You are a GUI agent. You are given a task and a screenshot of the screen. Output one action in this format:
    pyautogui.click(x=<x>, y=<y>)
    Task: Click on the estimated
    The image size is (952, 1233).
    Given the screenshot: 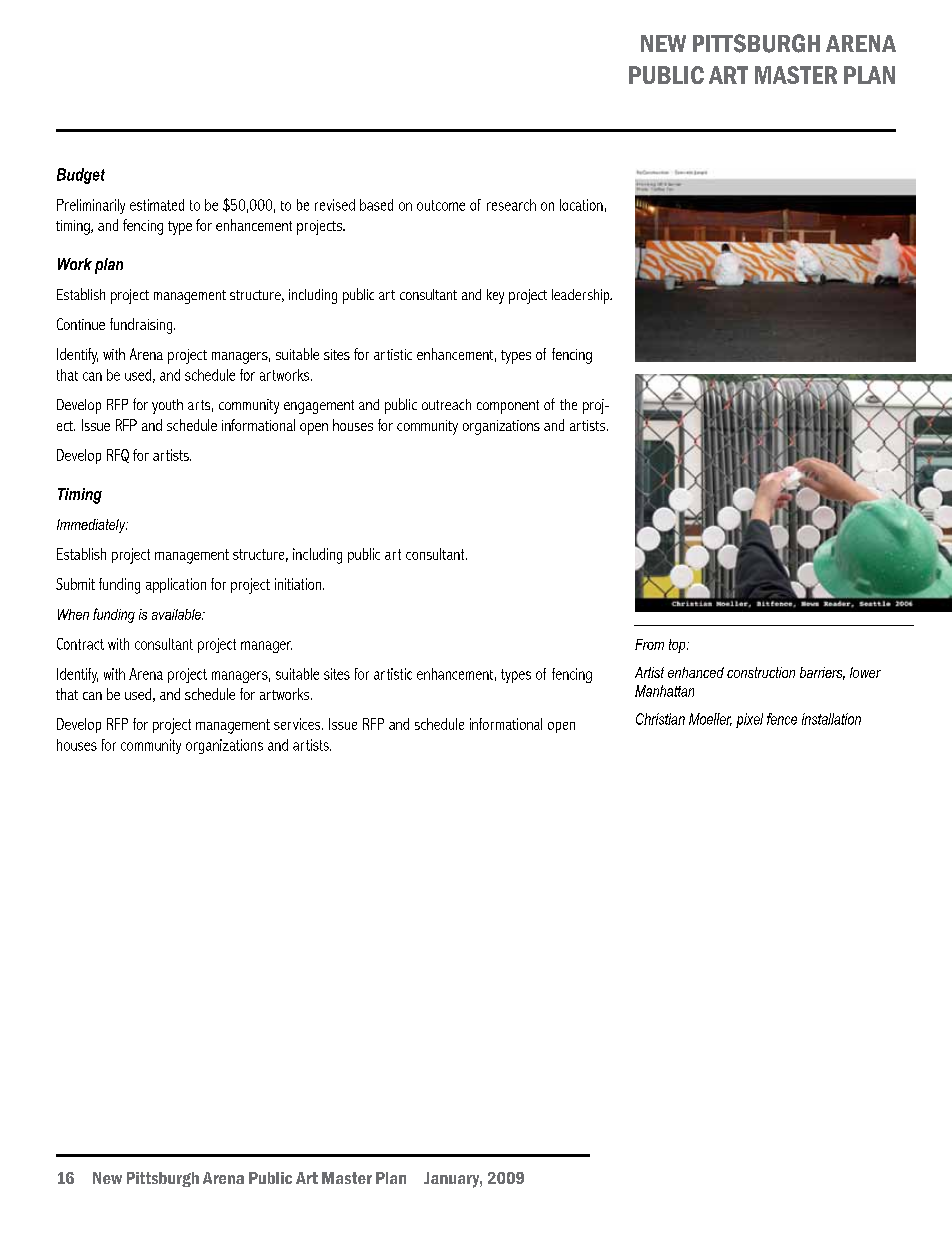 What is the action you would take?
    pyautogui.click(x=157, y=205)
